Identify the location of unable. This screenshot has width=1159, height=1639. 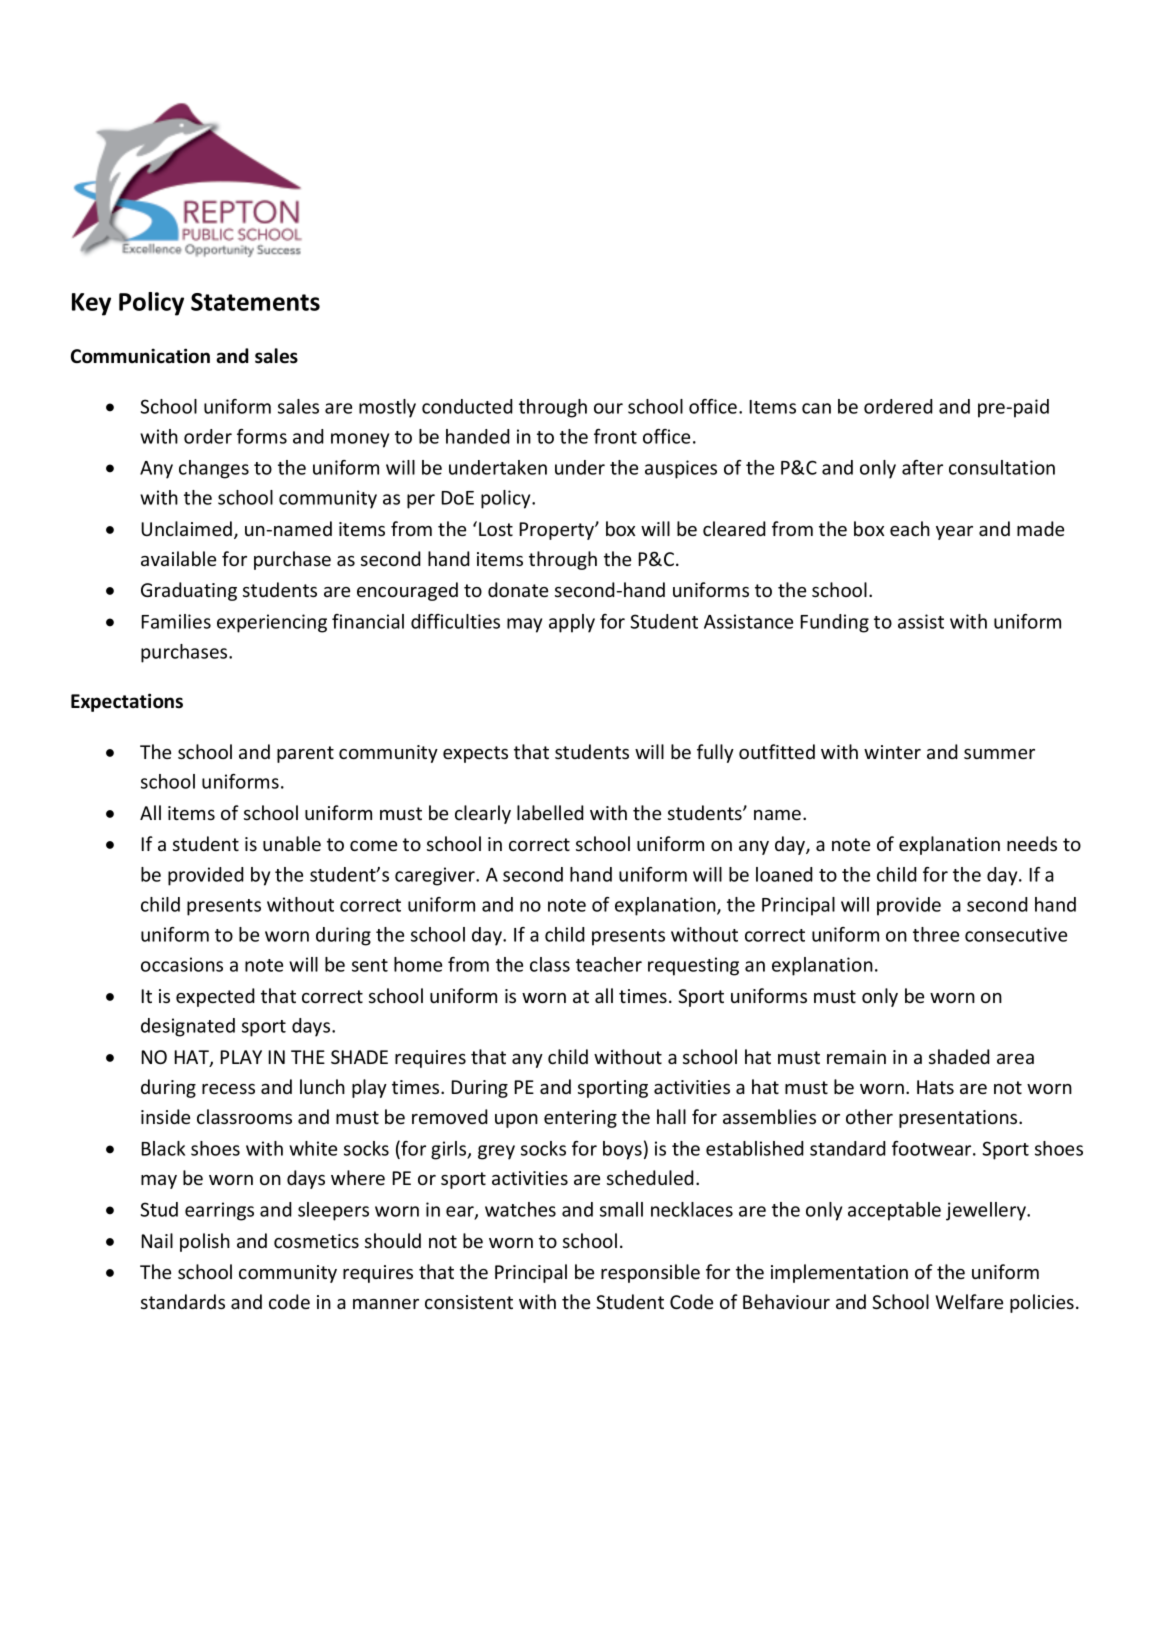
(292, 843).
